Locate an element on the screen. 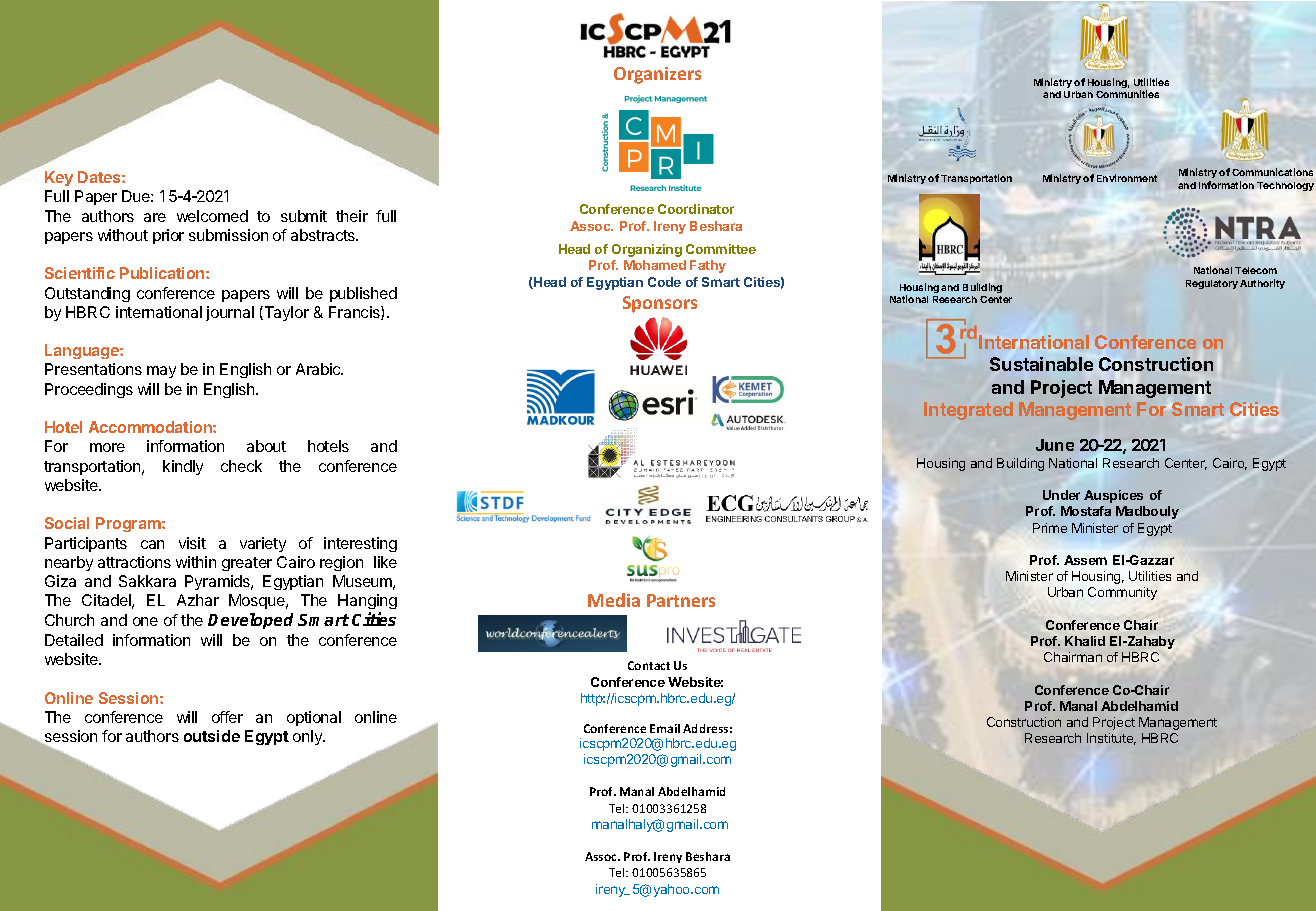 This screenshot has width=1316, height=911. Email is located at coordinates (665, 728).
